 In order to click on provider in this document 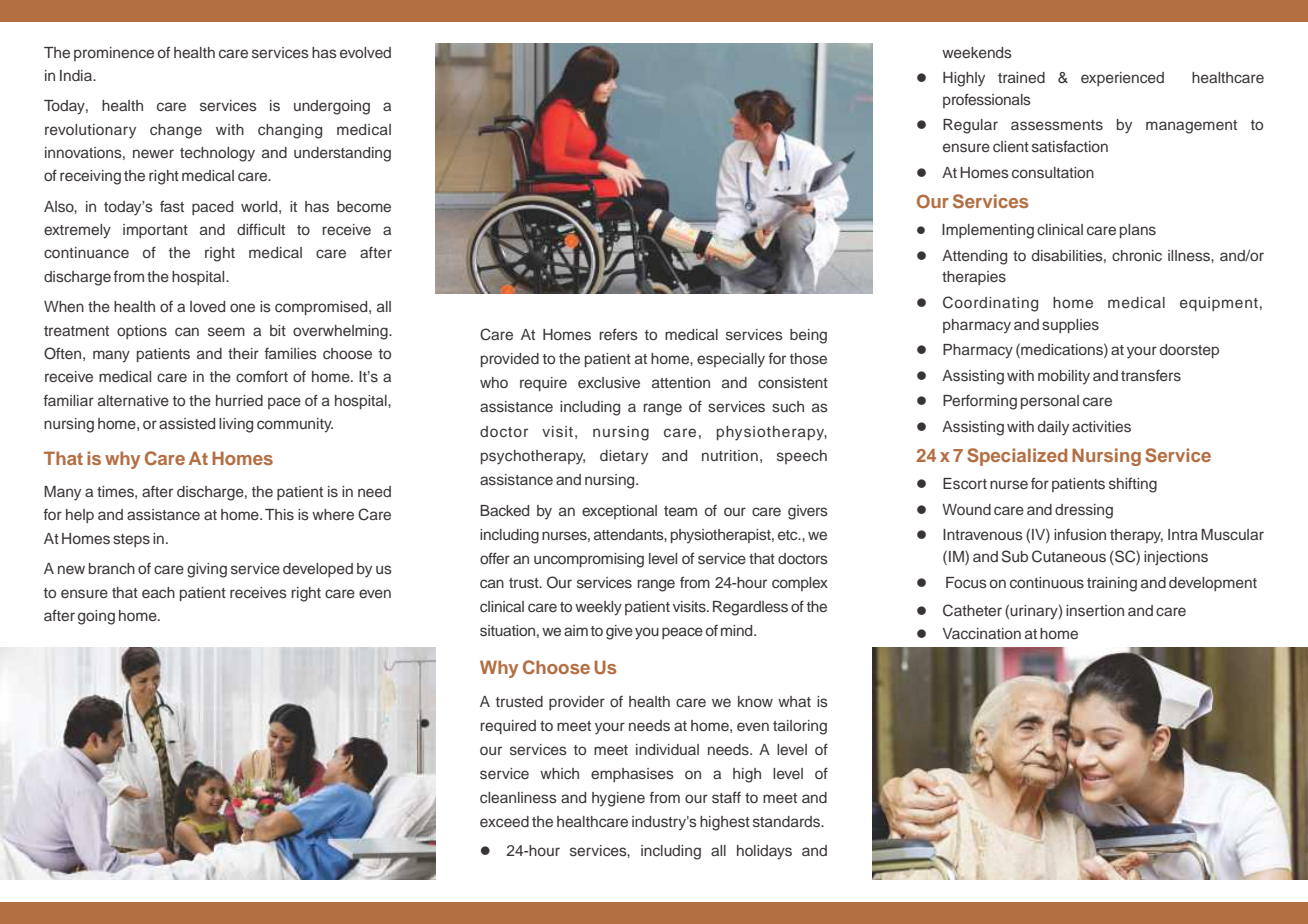, I will do `click(577, 703)`.
